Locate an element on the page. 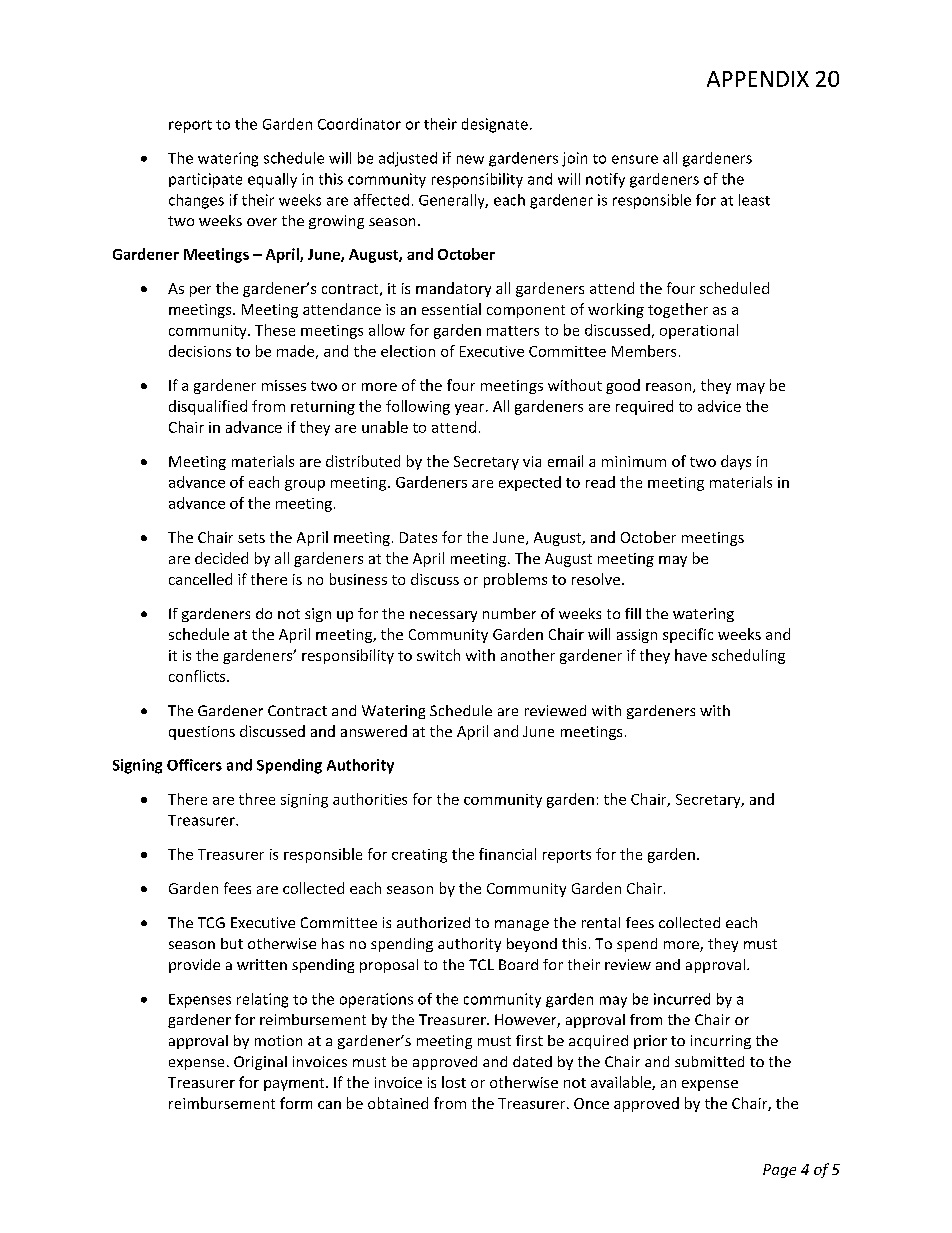 This document has height=1233, width=952. form is located at coordinates (296, 1103).
